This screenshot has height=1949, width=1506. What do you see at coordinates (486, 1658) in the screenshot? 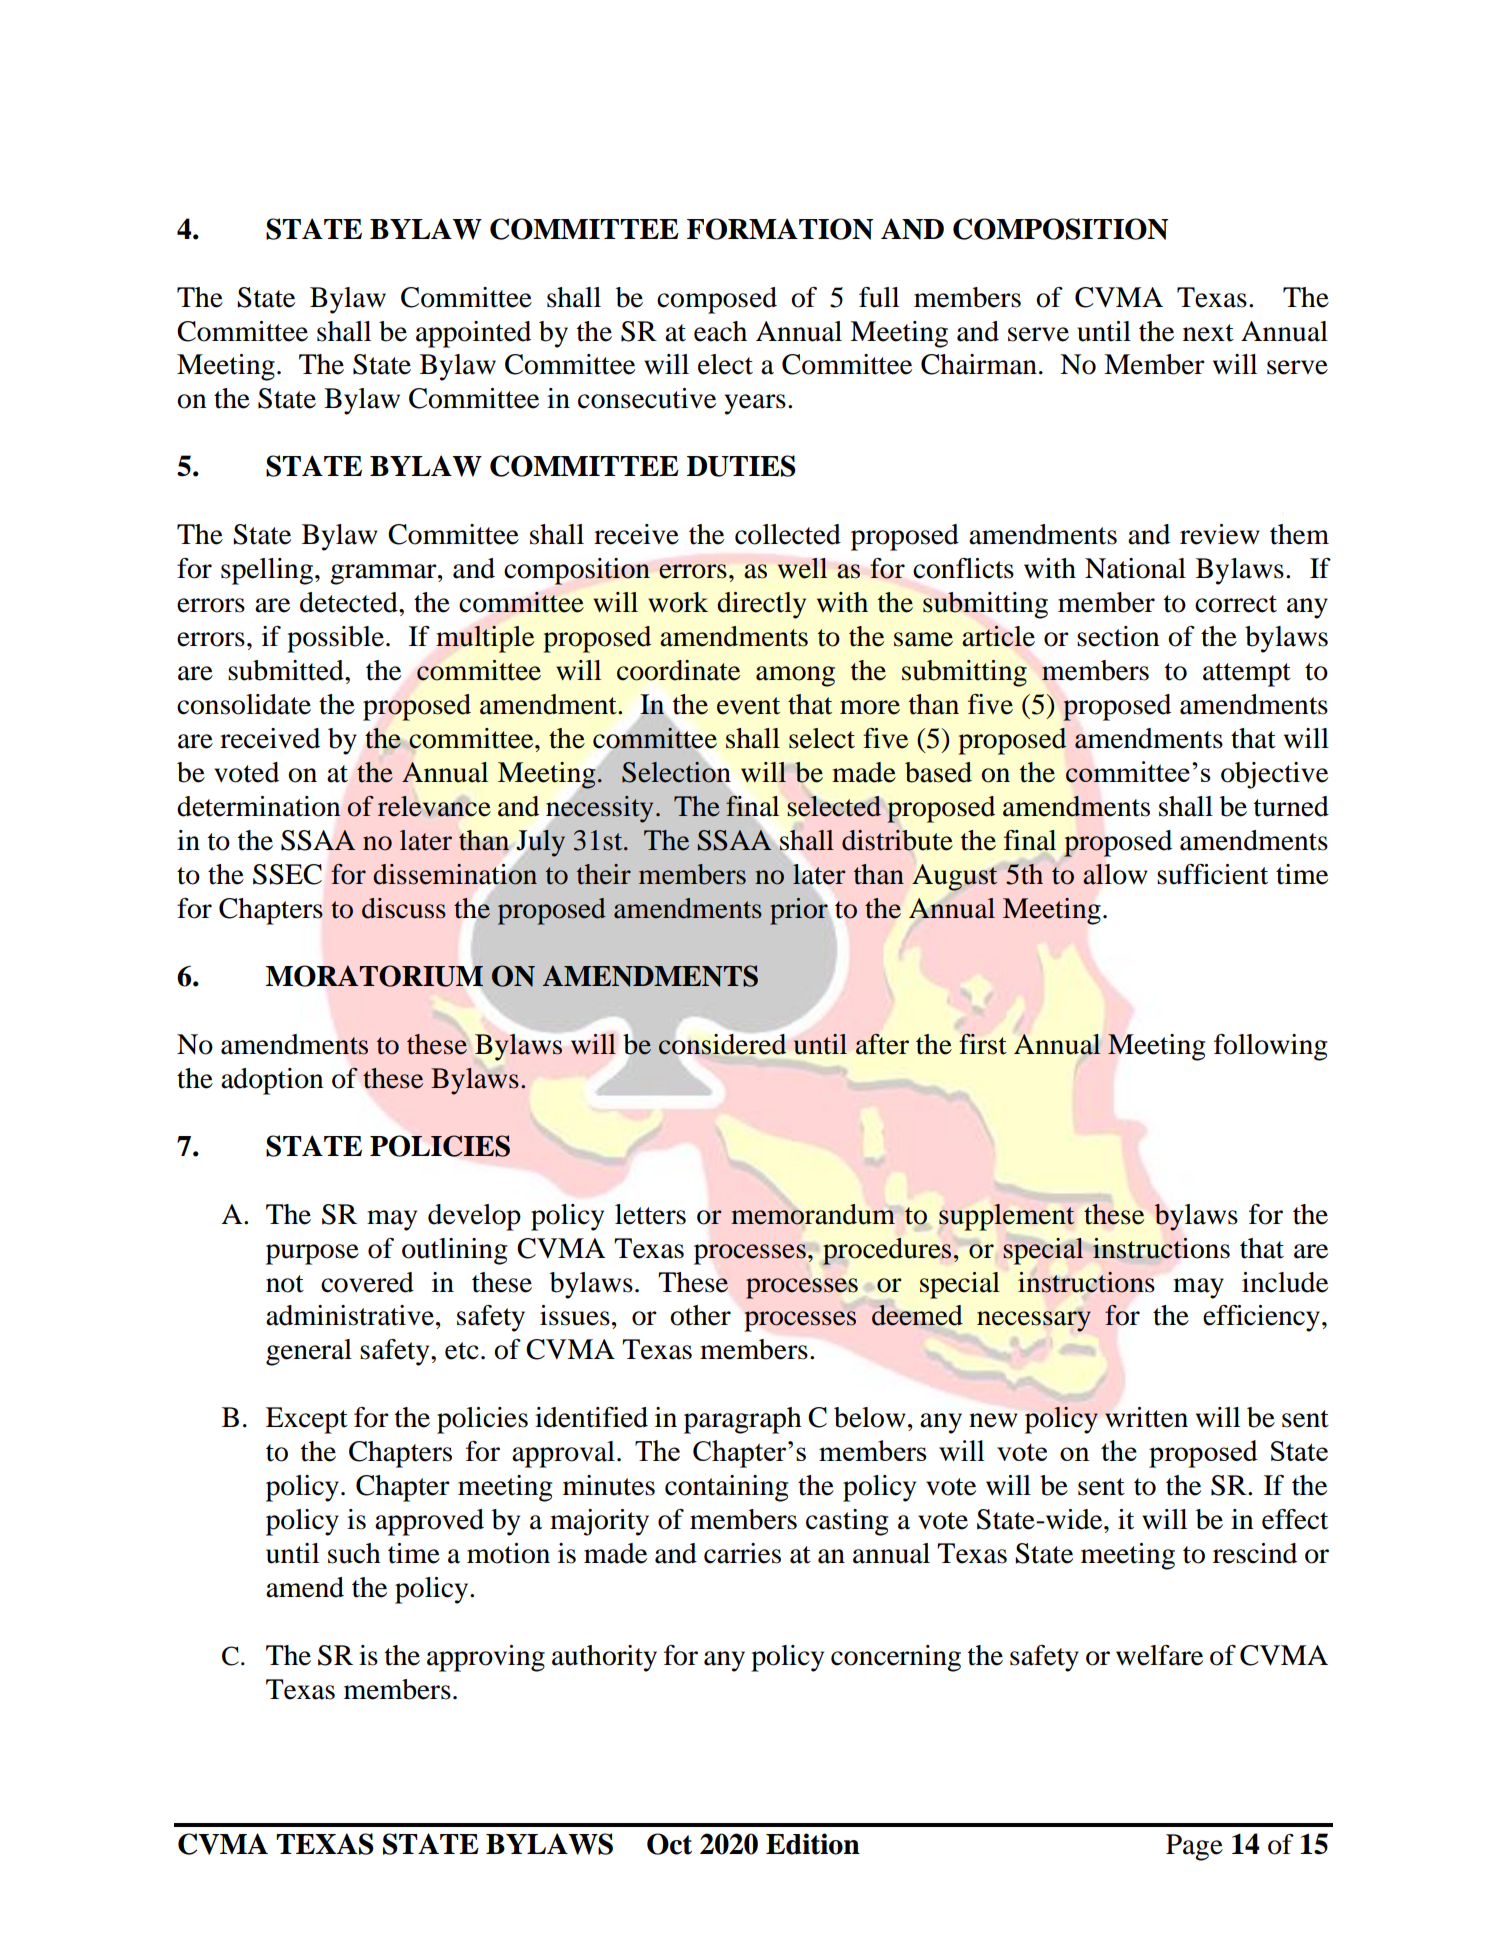
I see `approving` at bounding box center [486, 1658].
